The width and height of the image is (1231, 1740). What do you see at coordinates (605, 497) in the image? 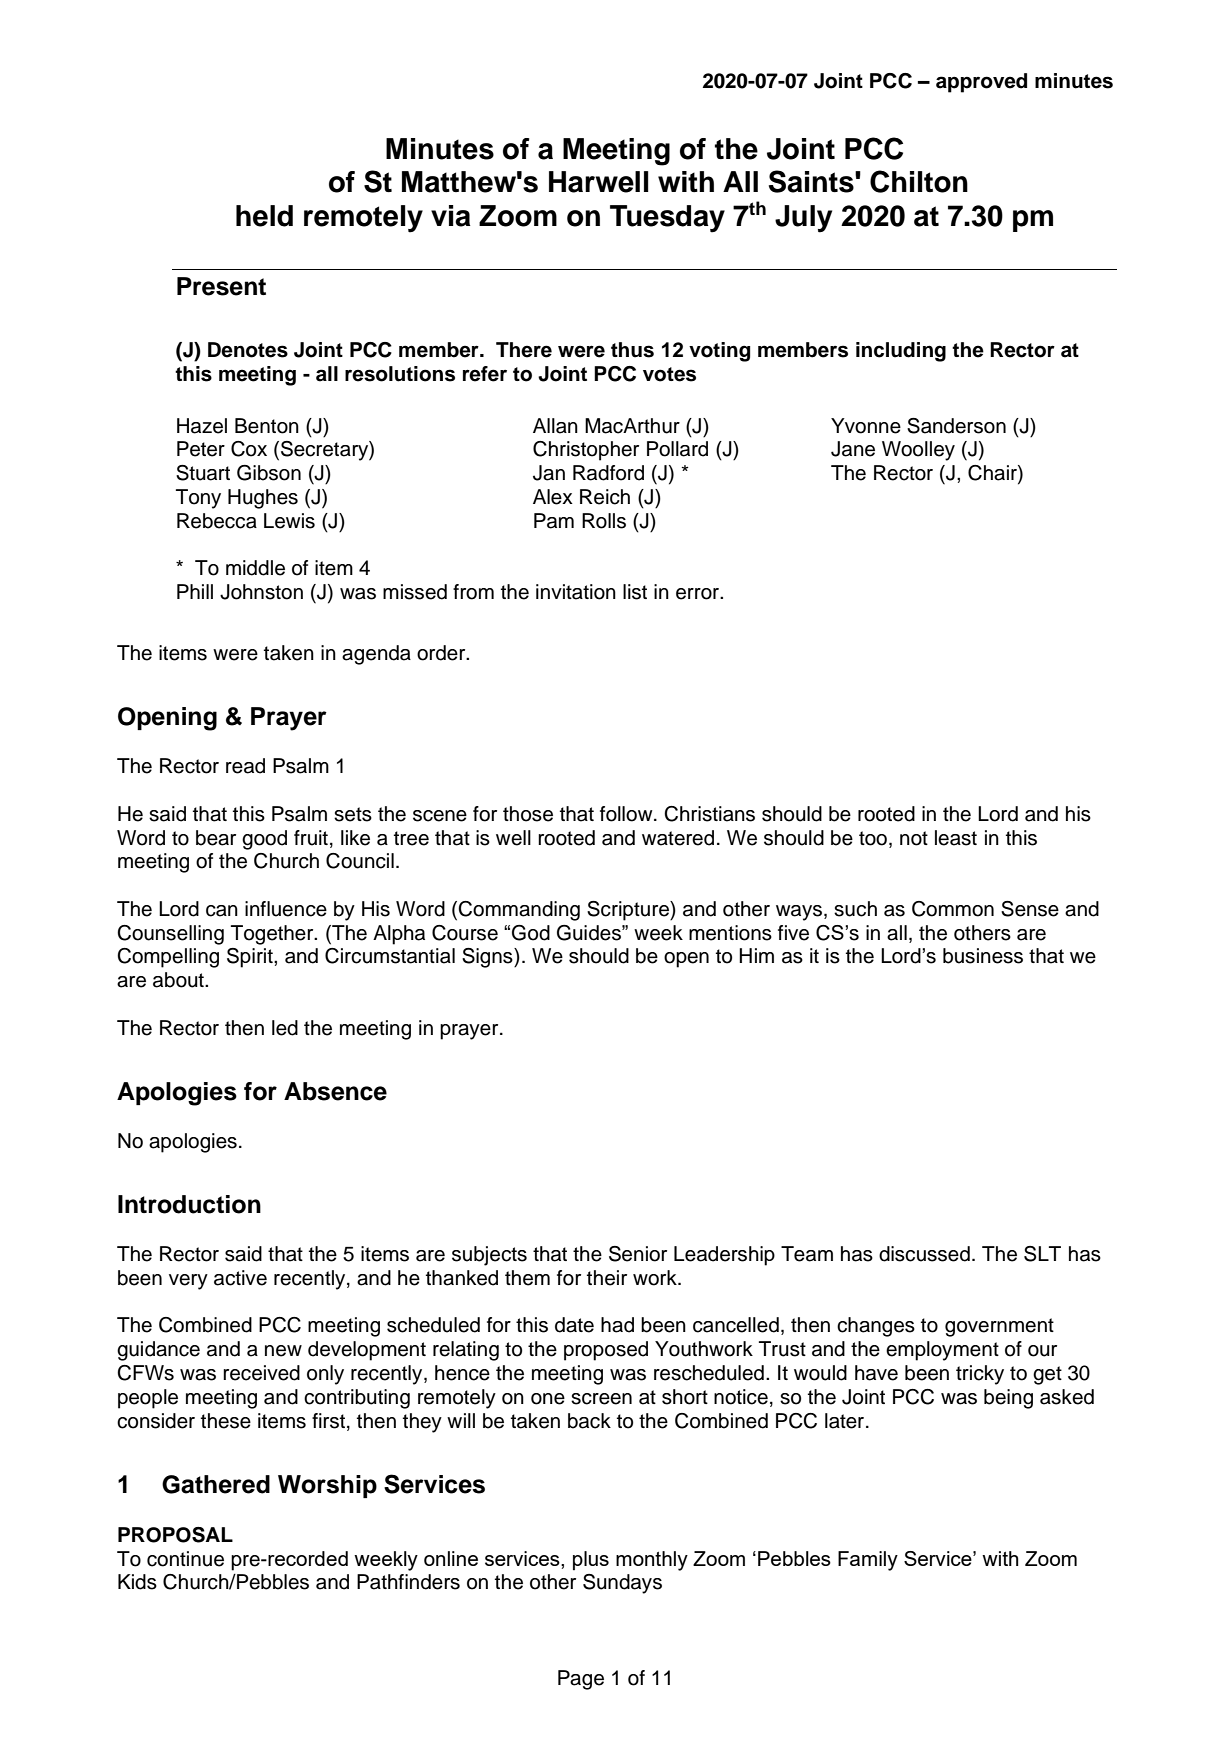
I see `Reich` at bounding box center [605, 497].
